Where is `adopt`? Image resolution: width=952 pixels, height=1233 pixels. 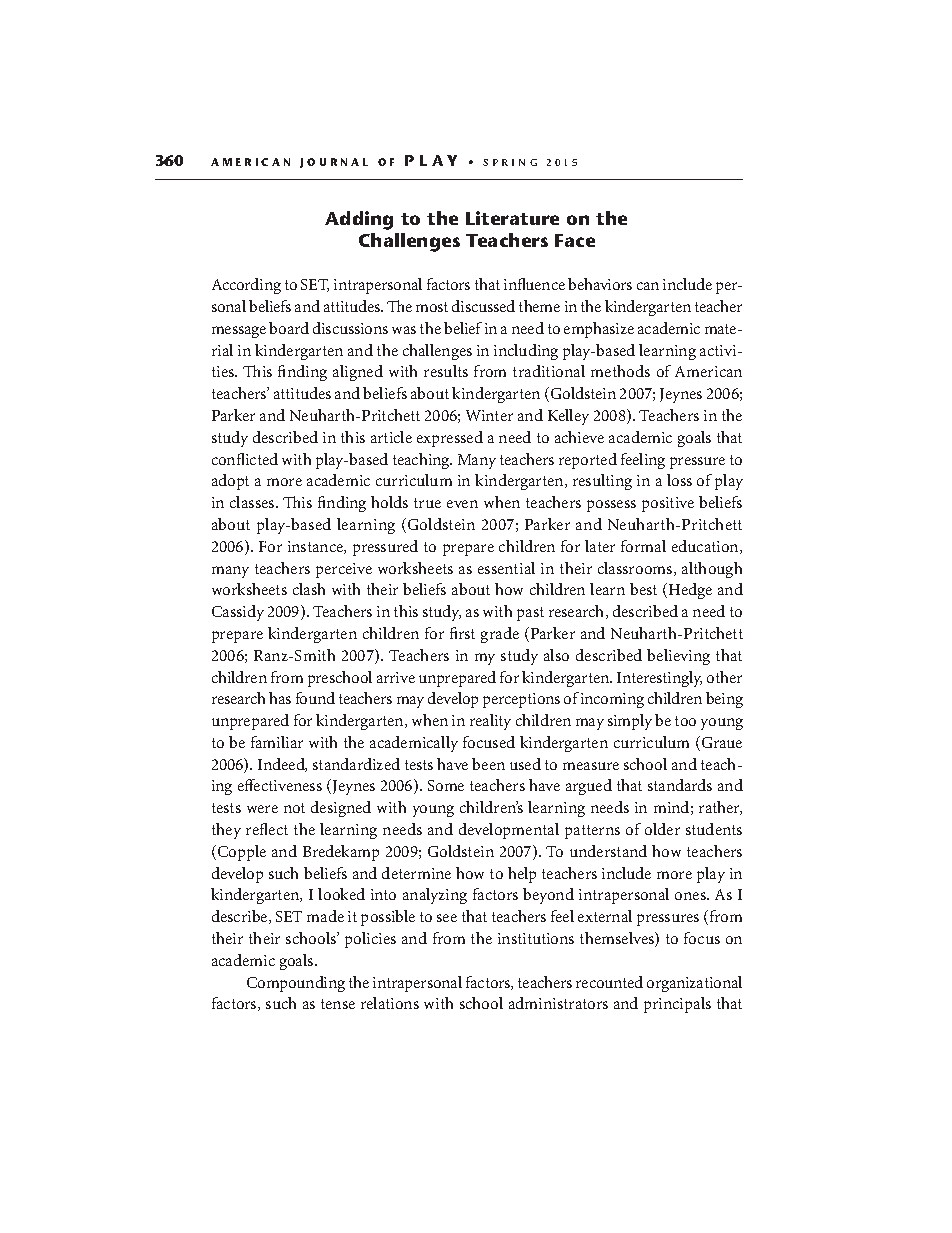 adopt is located at coordinates (230, 482).
